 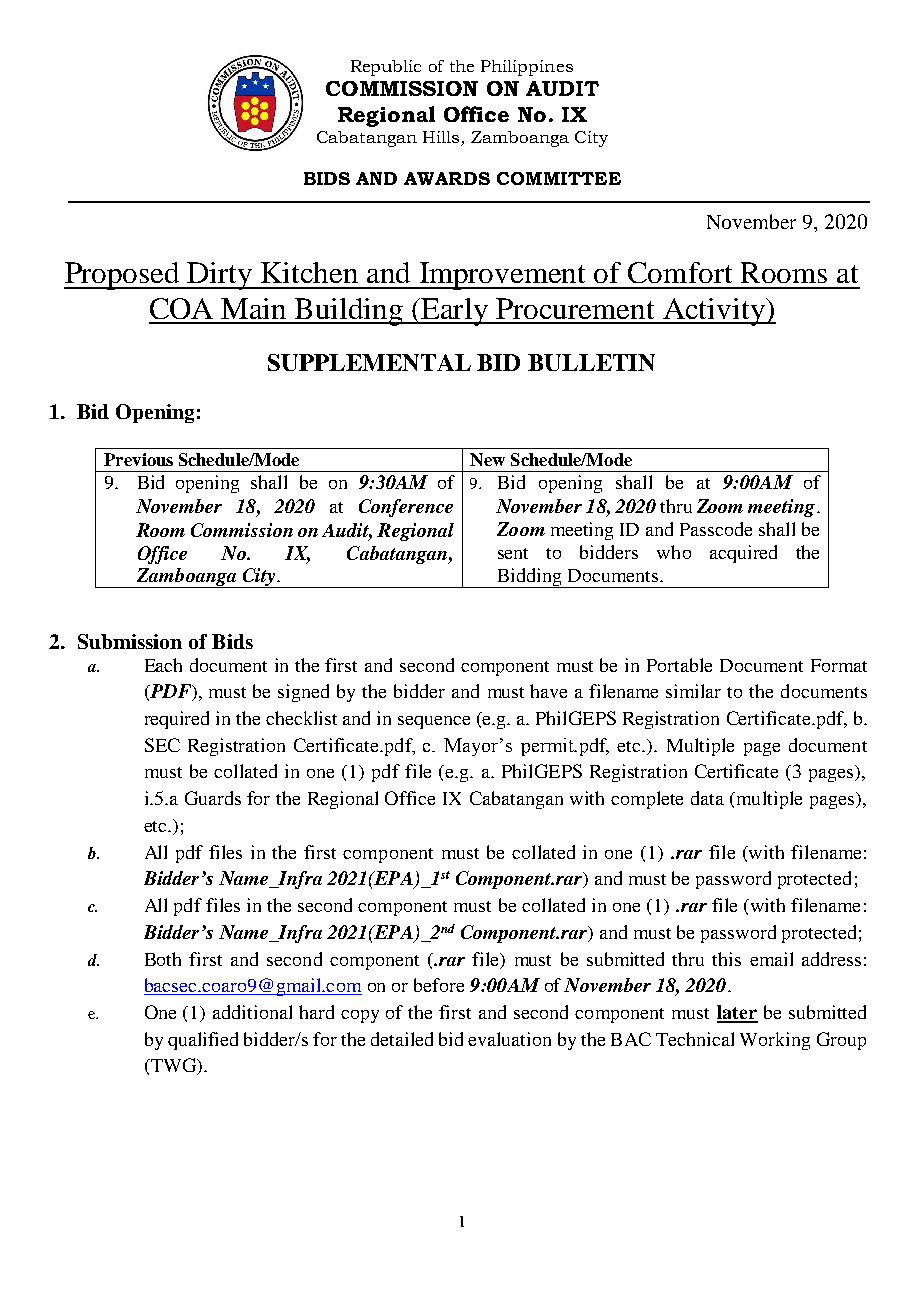 I want to click on evaluation, so click(x=509, y=1039).
